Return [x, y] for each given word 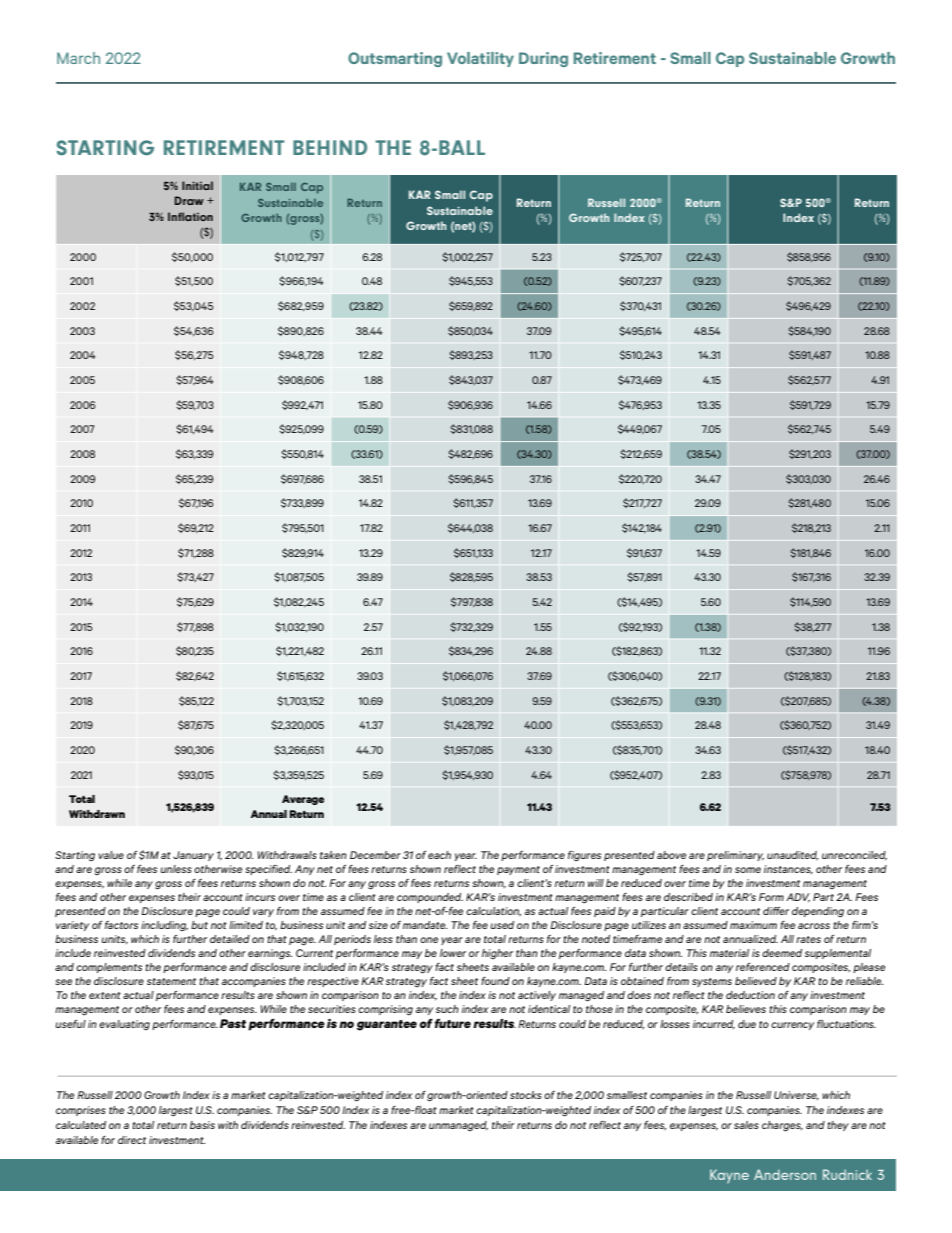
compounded [430, 898]
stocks [526, 1095]
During [543, 59]
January [193, 856]
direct [132, 1140]
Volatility [480, 59]
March [78, 58]
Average [303, 800]
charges [782, 1126]
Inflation [190, 216]
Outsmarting [395, 59]
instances [788, 869]
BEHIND [330, 147]
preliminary [735, 856]
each [439, 855]
